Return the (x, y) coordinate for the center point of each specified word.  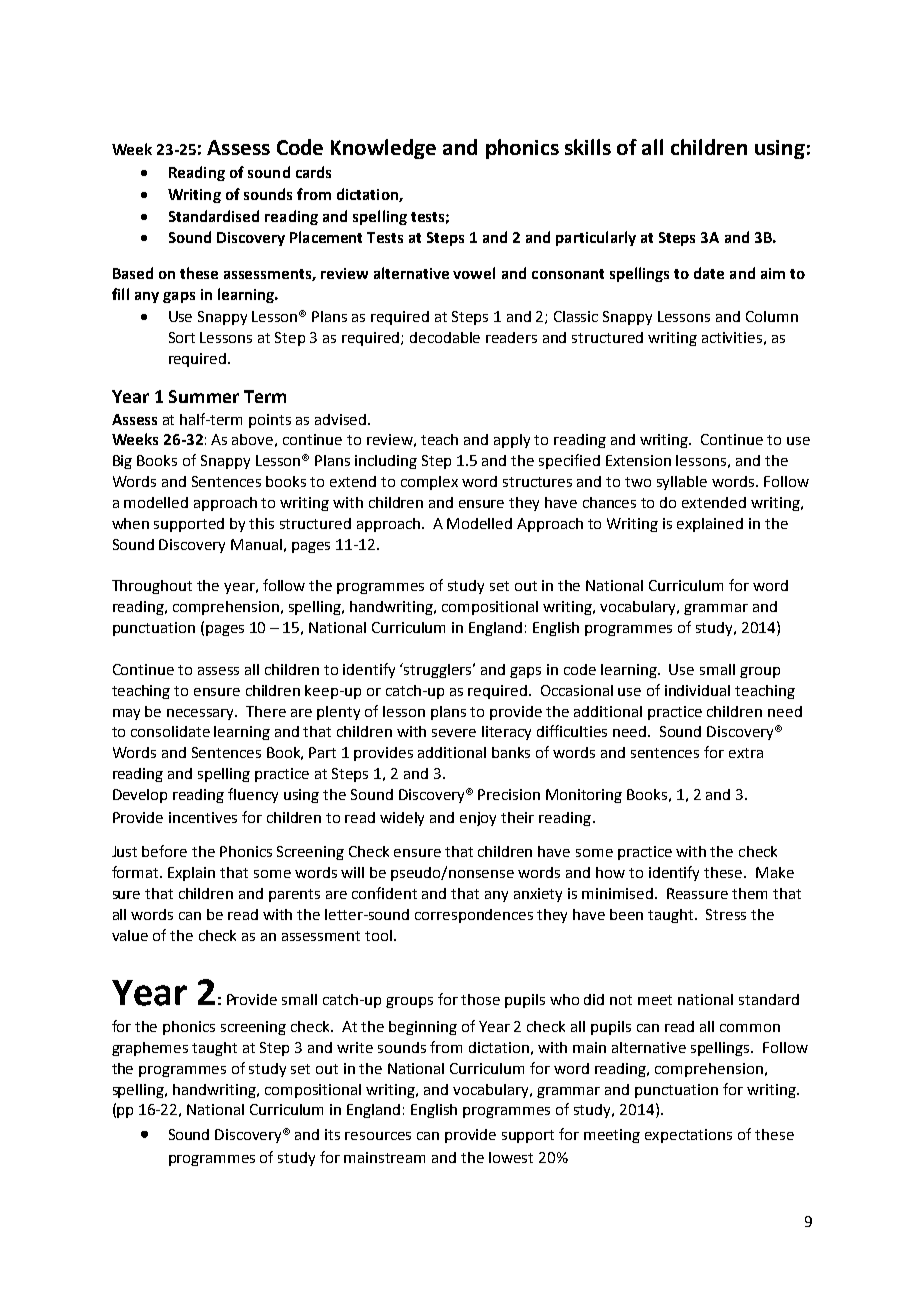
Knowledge (383, 149)
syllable (682, 483)
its (332, 1134)
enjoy (478, 819)
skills (588, 147)
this (261, 523)
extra (746, 753)
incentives (203, 817)
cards (313, 172)
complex (429, 483)
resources (378, 1136)
